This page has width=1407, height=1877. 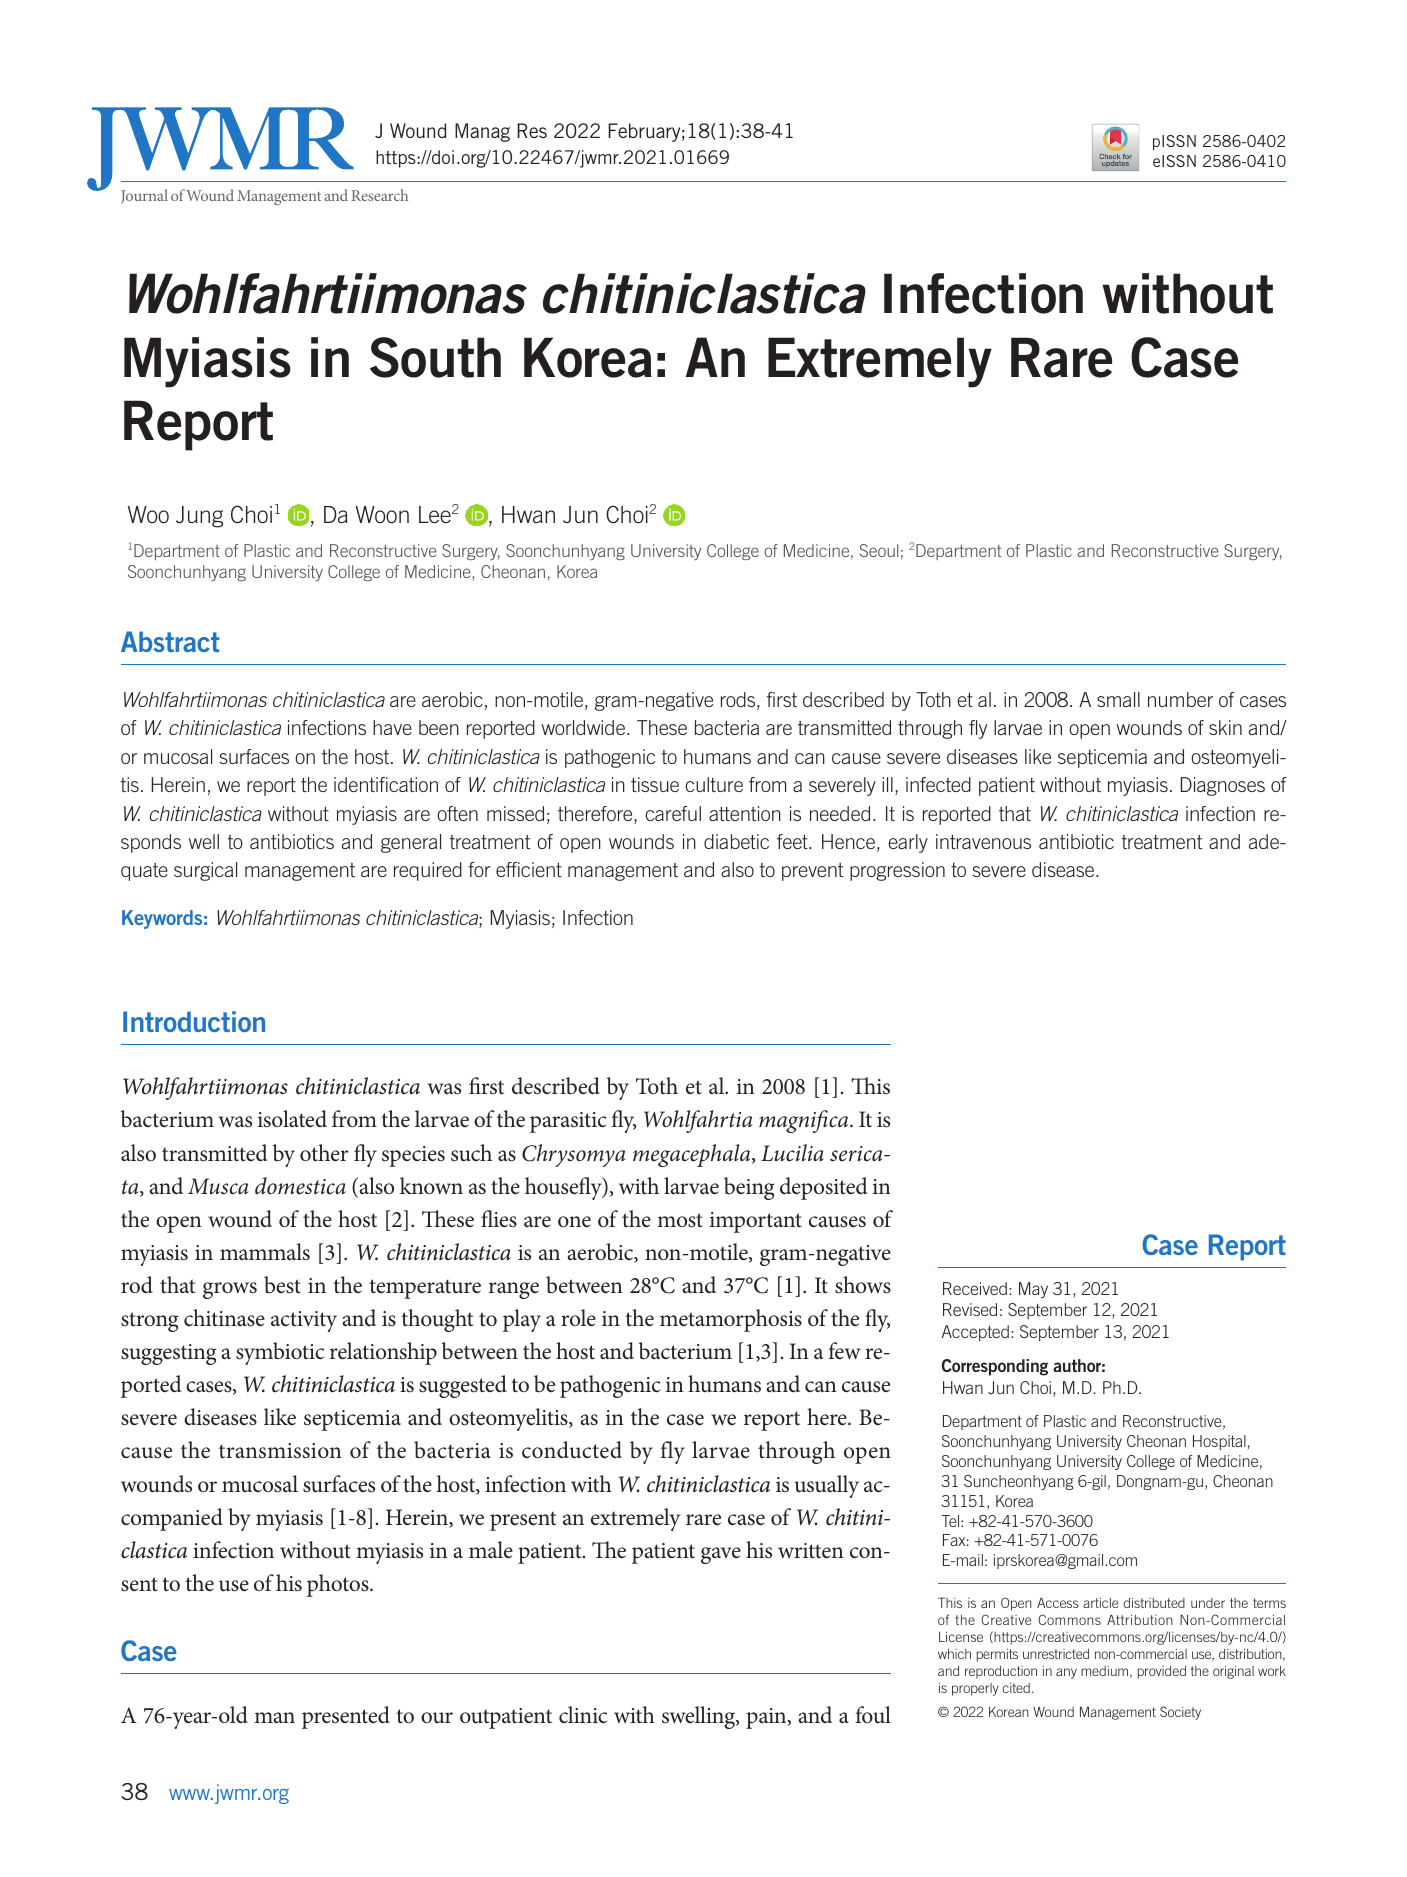 I want to click on May, so click(x=1033, y=1290).
